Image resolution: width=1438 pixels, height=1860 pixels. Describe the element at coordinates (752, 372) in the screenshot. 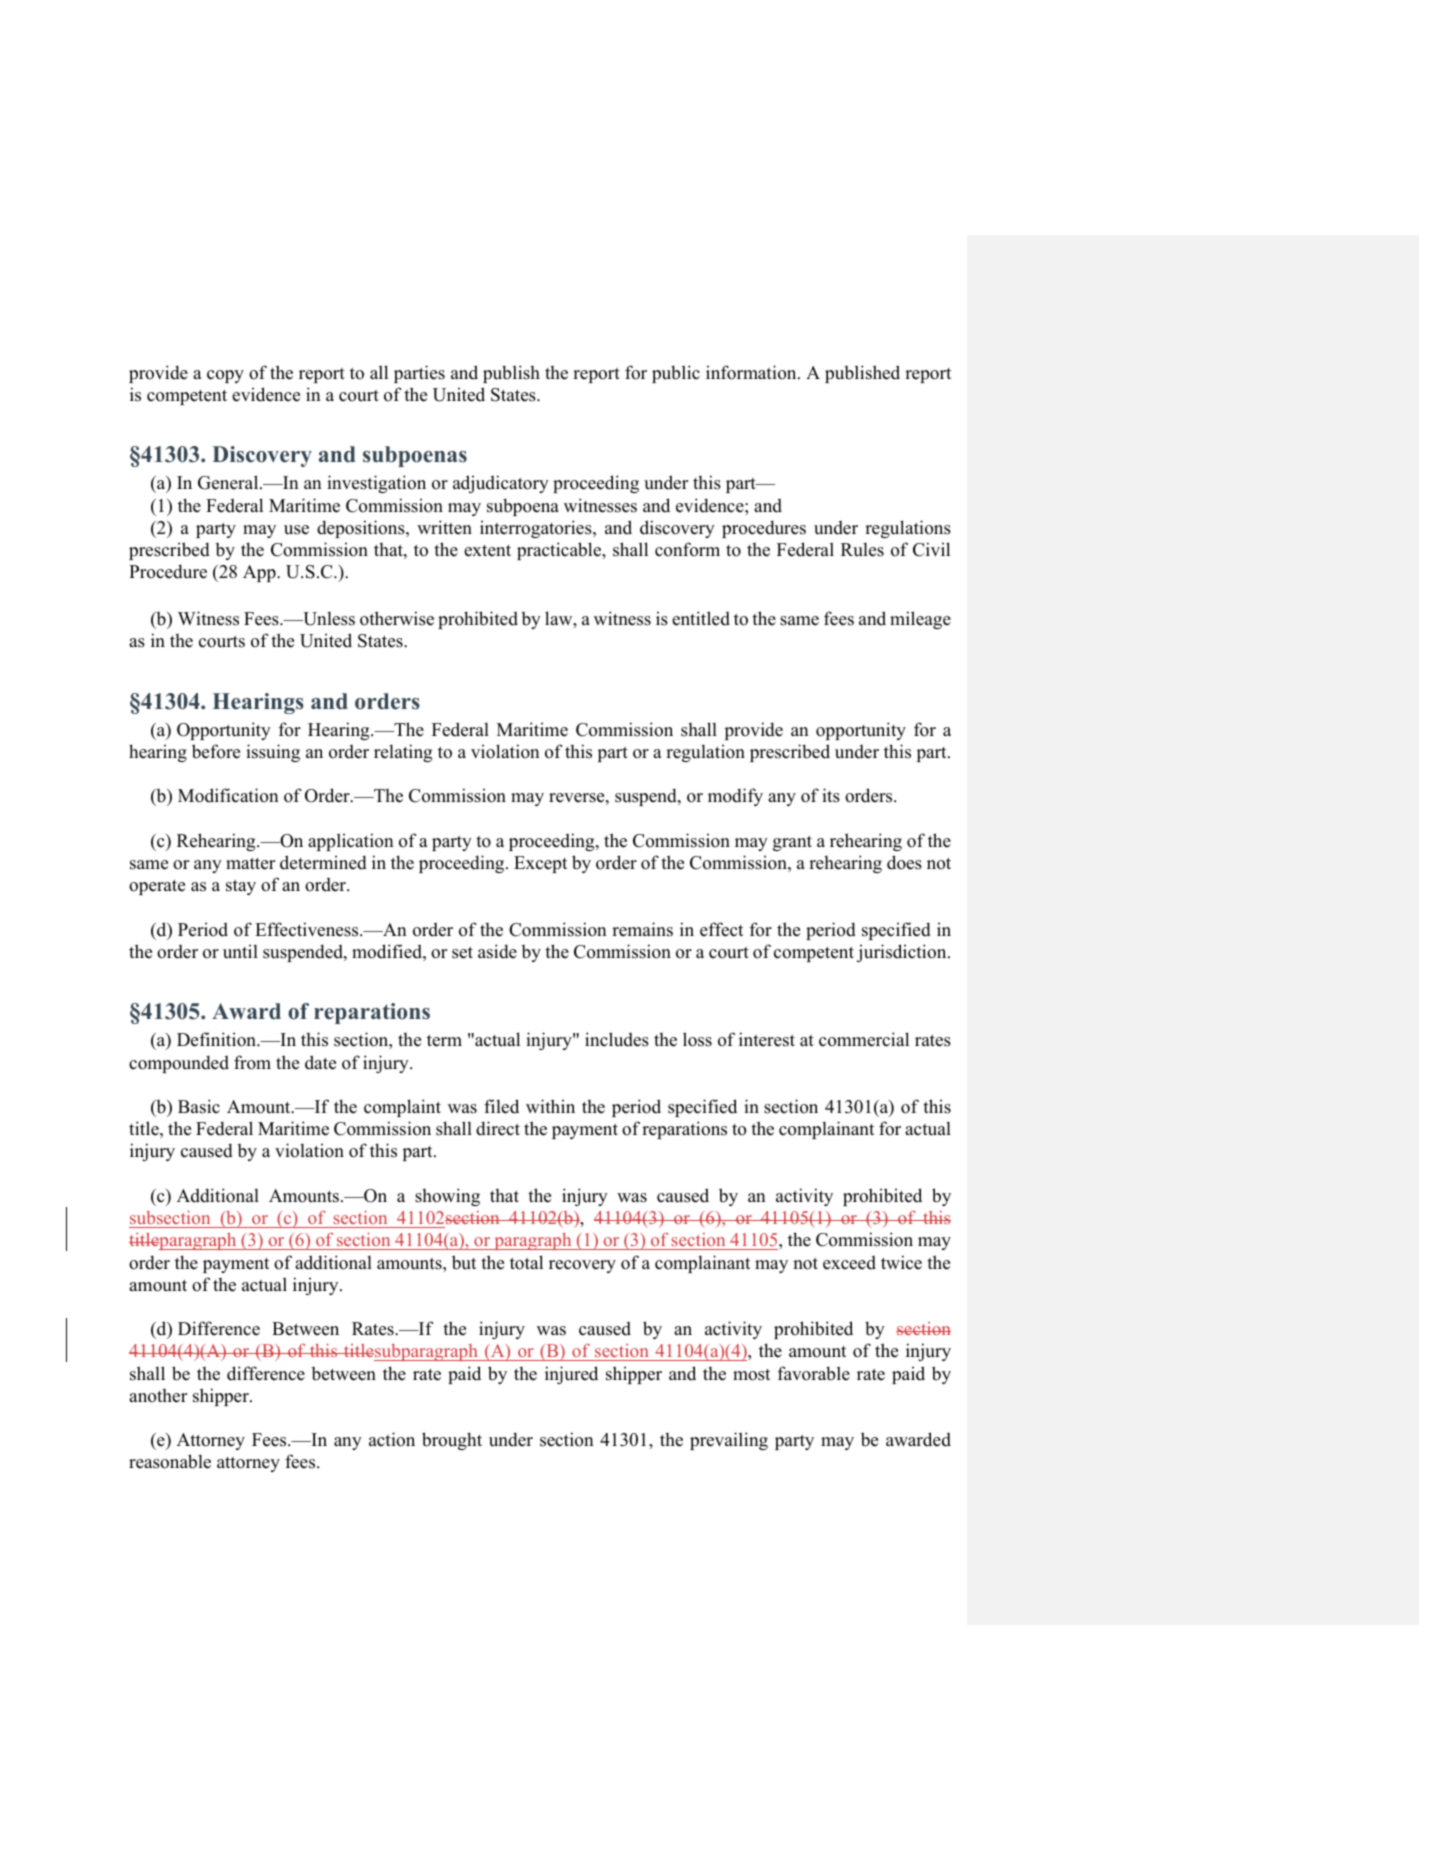

I see `information` at that location.
